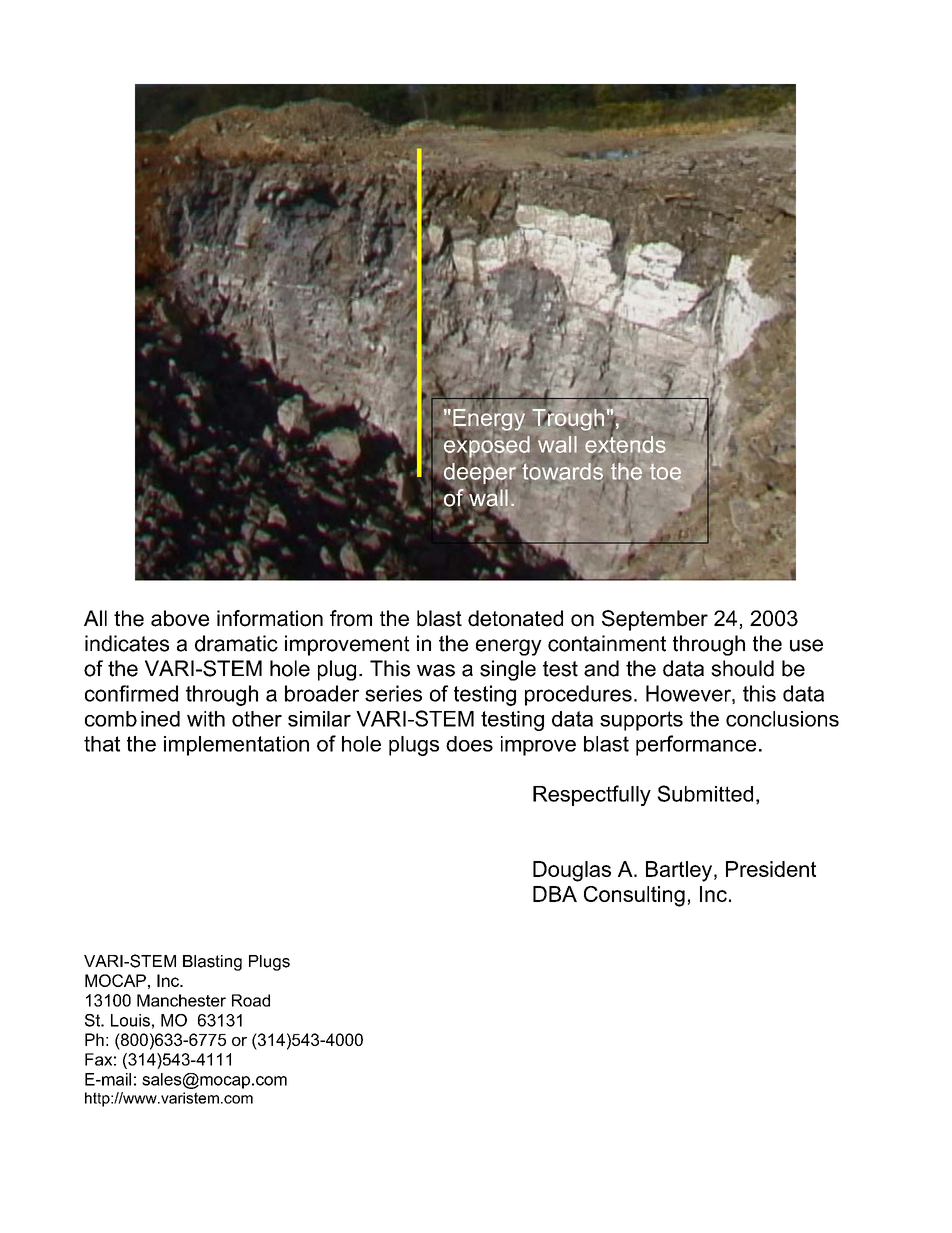 The image size is (952, 1233). I want to click on extends, so click(625, 443).
